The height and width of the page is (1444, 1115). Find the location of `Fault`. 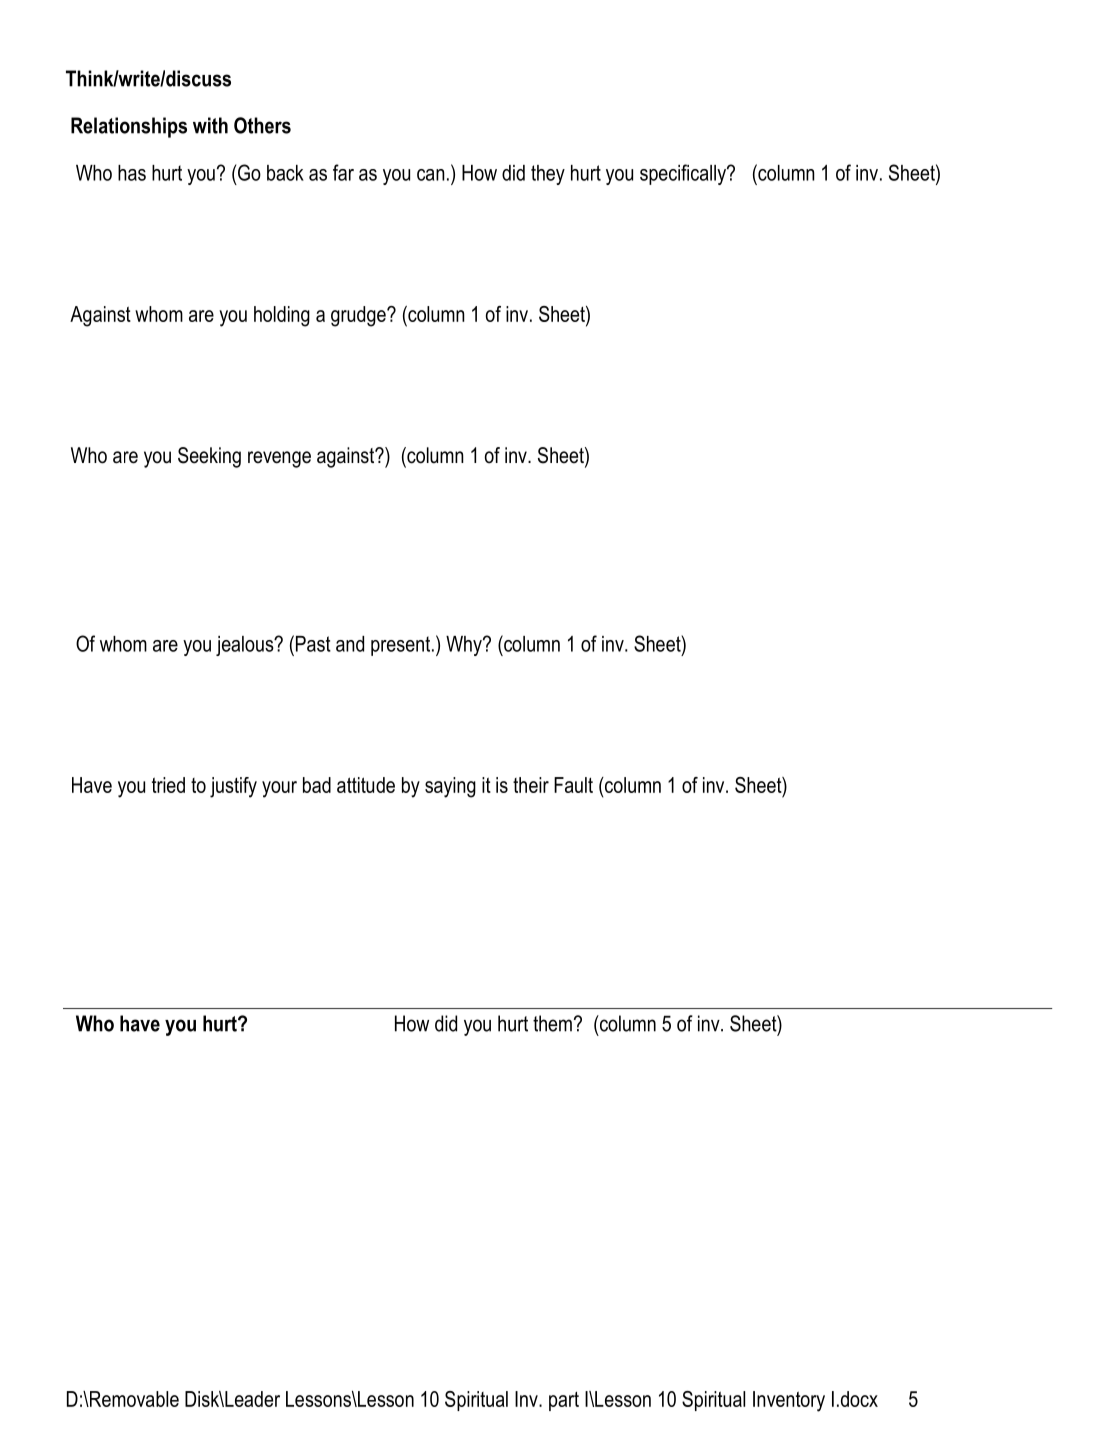

Fault is located at coordinates (573, 785).
